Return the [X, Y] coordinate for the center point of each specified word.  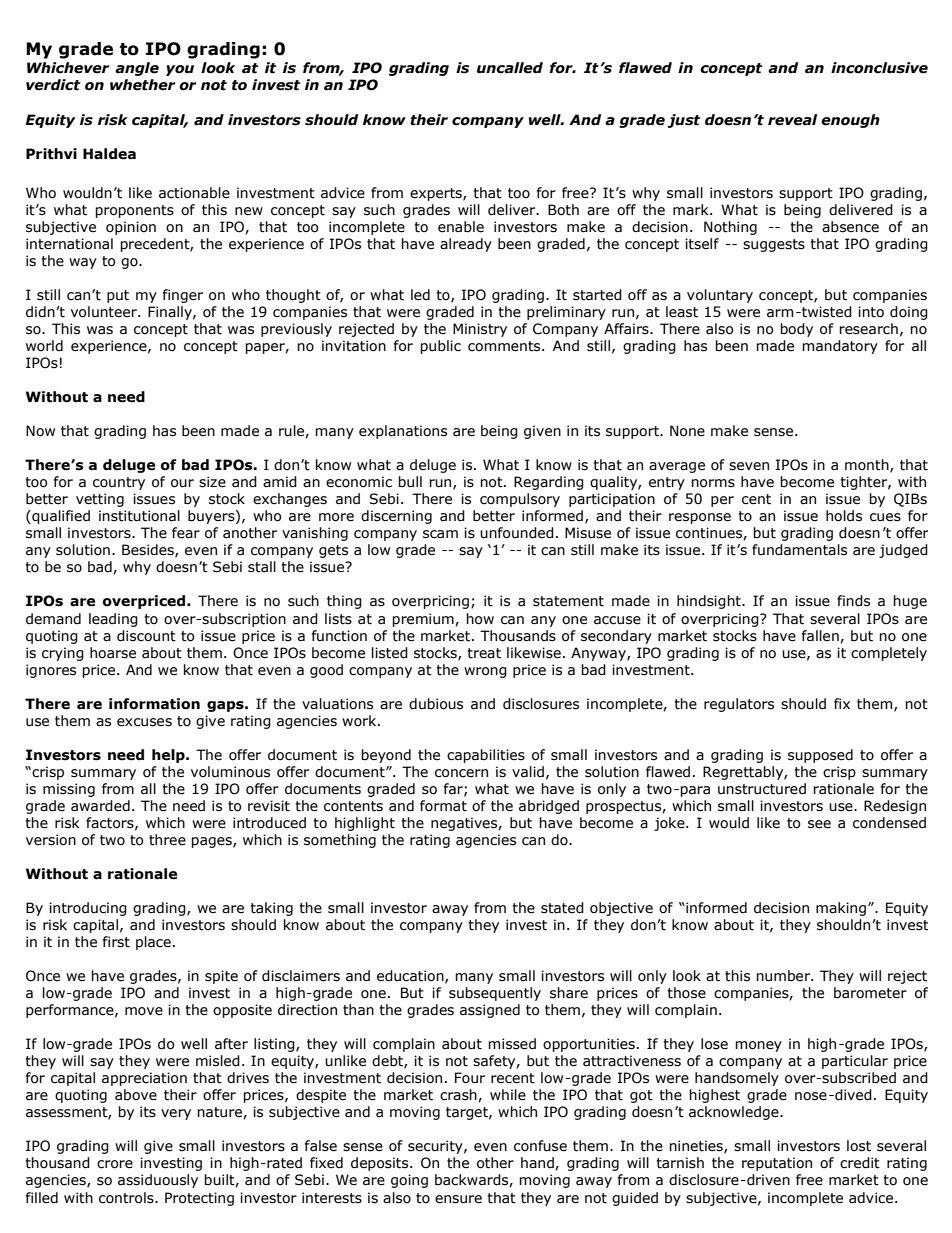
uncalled [510, 68]
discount [146, 636]
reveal [792, 120]
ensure [458, 1199]
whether [142, 85]
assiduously [158, 1181]
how [480, 619]
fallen [821, 636]
